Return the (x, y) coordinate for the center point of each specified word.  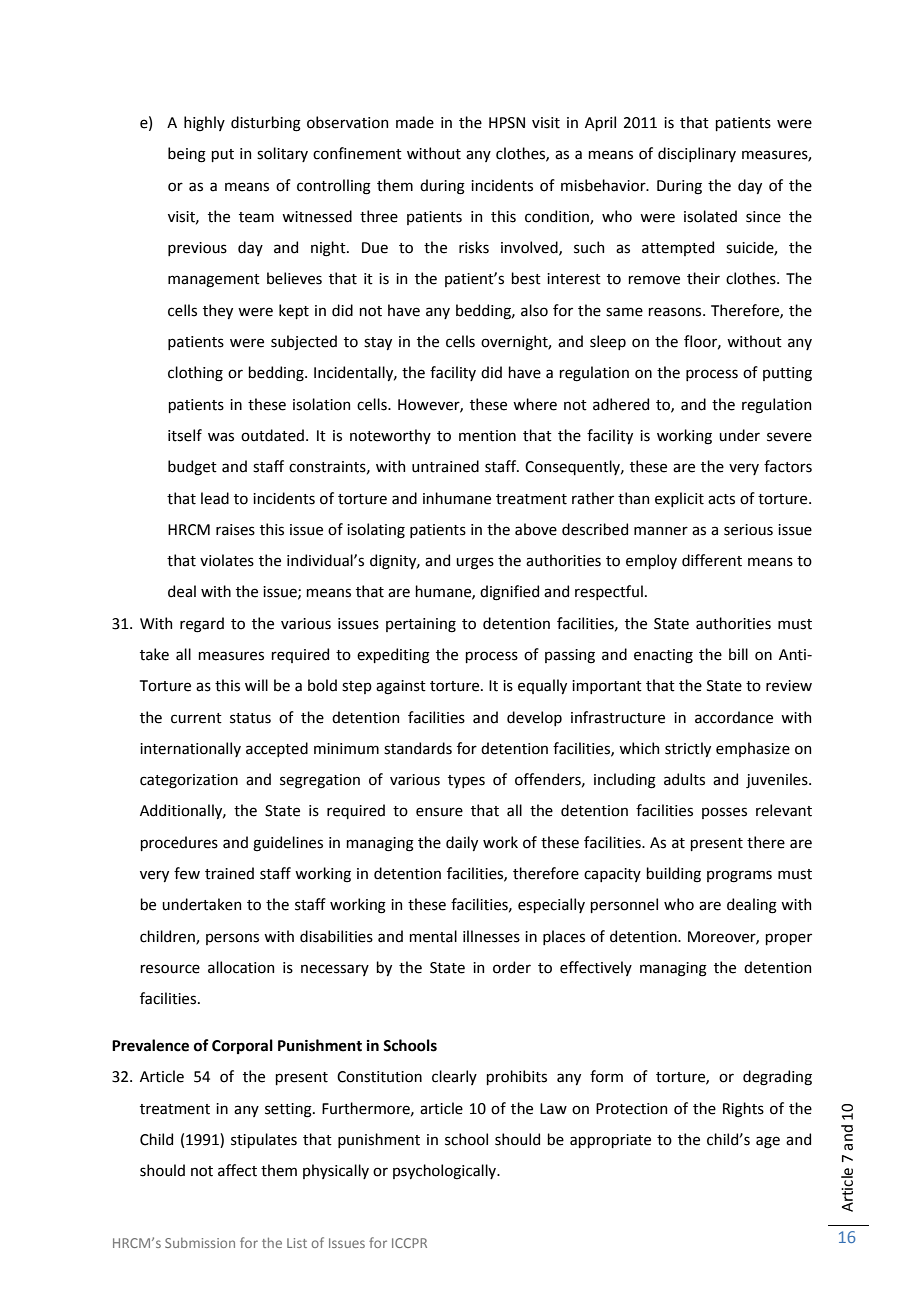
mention (487, 436)
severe (789, 437)
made (415, 122)
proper (788, 939)
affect (237, 1170)
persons (232, 939)
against (401, 687)
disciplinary (697, 154)
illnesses (491, 936)
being (187, 155)
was (221, 437)
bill (738, 654)
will (256, 685)
